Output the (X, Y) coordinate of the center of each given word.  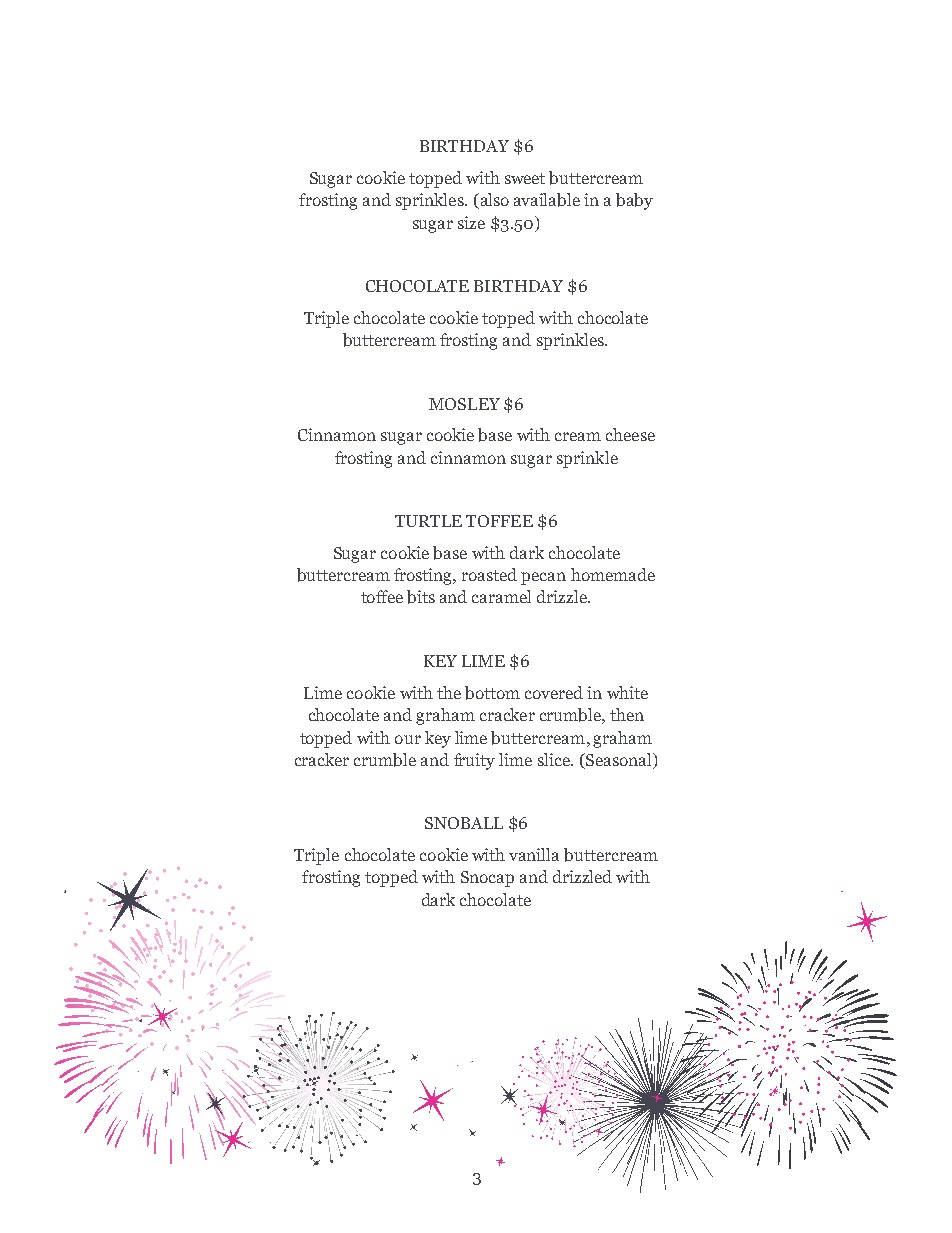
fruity (474, 761)
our (408, 739)
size (471, 222)
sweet (525, 178)
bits (421, 597)
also (493, 201)
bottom (492, 693)
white (627, 692)
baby (634, 201)
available (547, 200)
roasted (489, 574)
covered (554, 692)
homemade (613, 574)
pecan (543, 578)
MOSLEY (464, 404)
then (627, 714)
